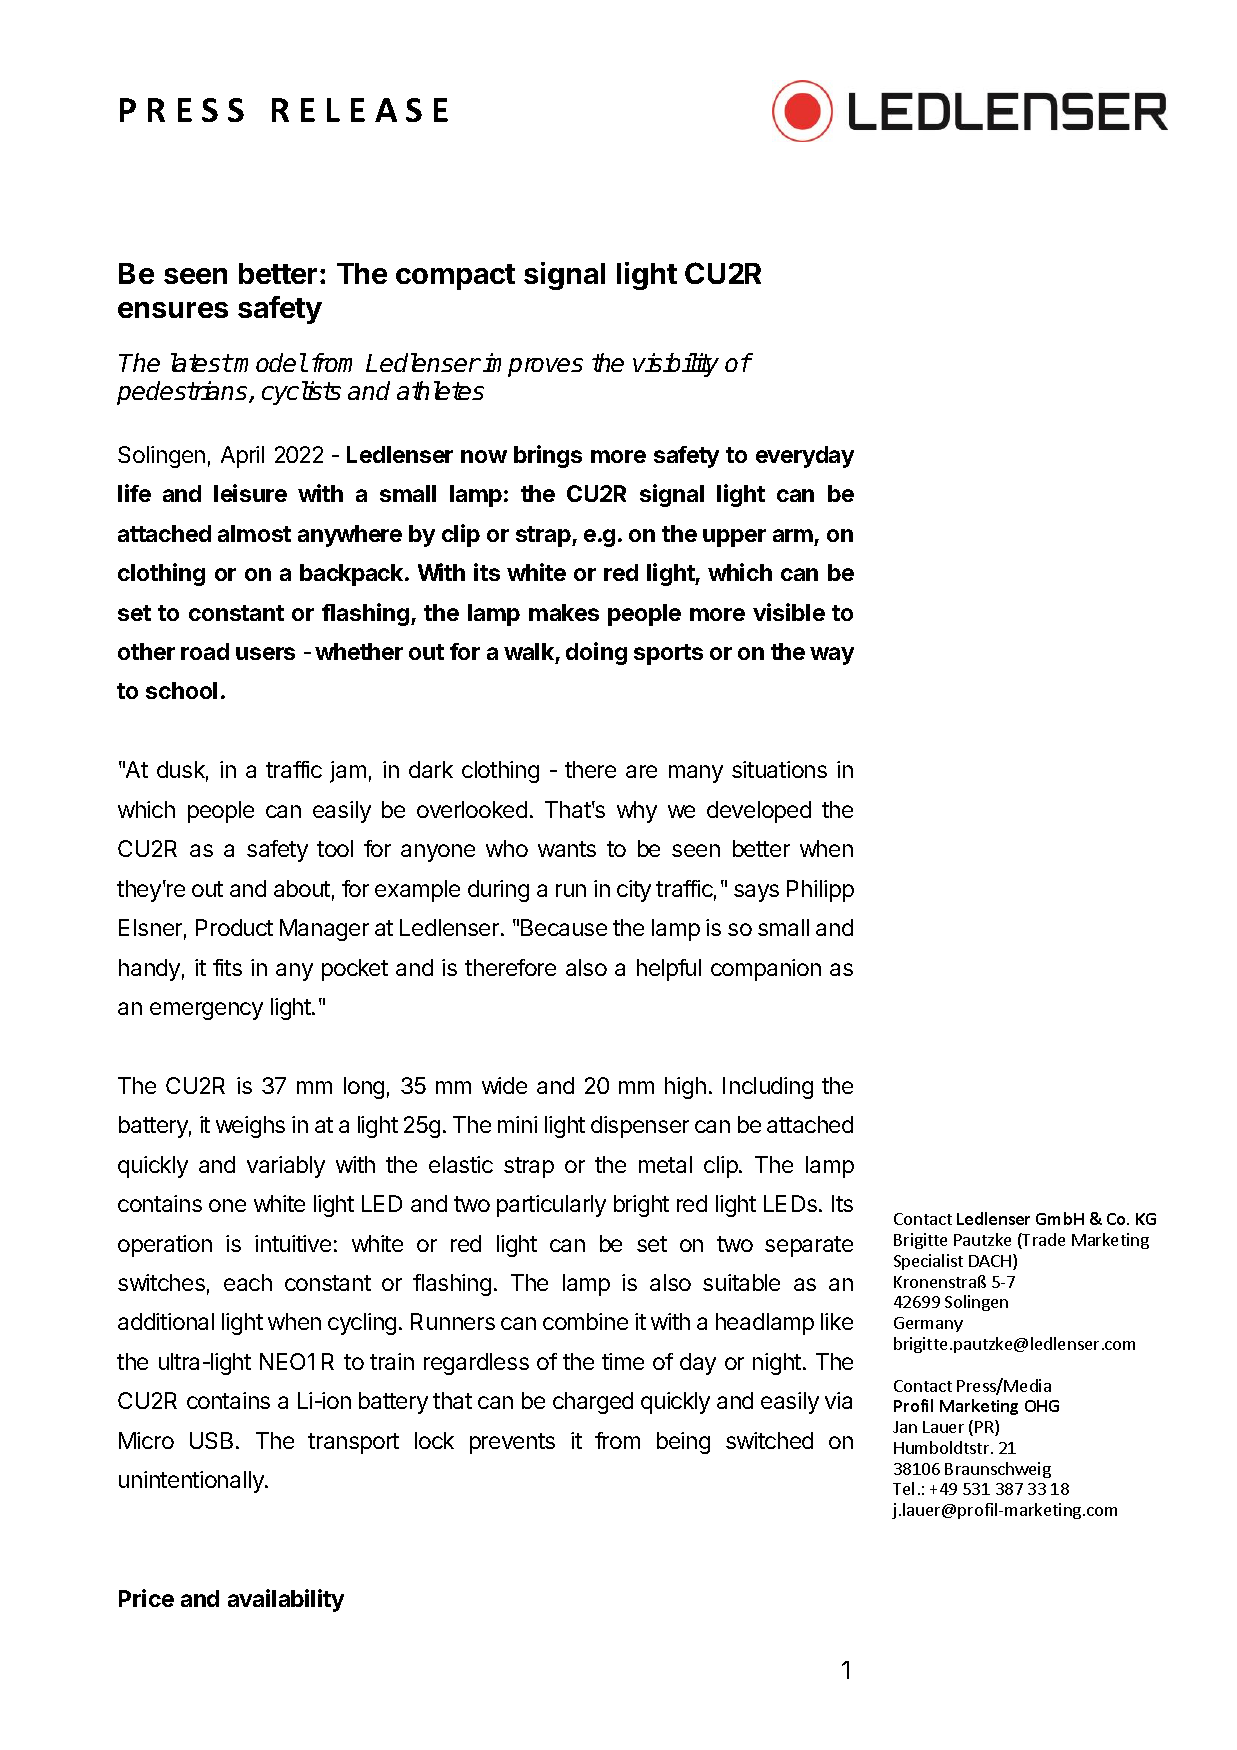  What do you see at coordinates (637, 812) in the document?
I see `why` at bounding box center [637, 812].
